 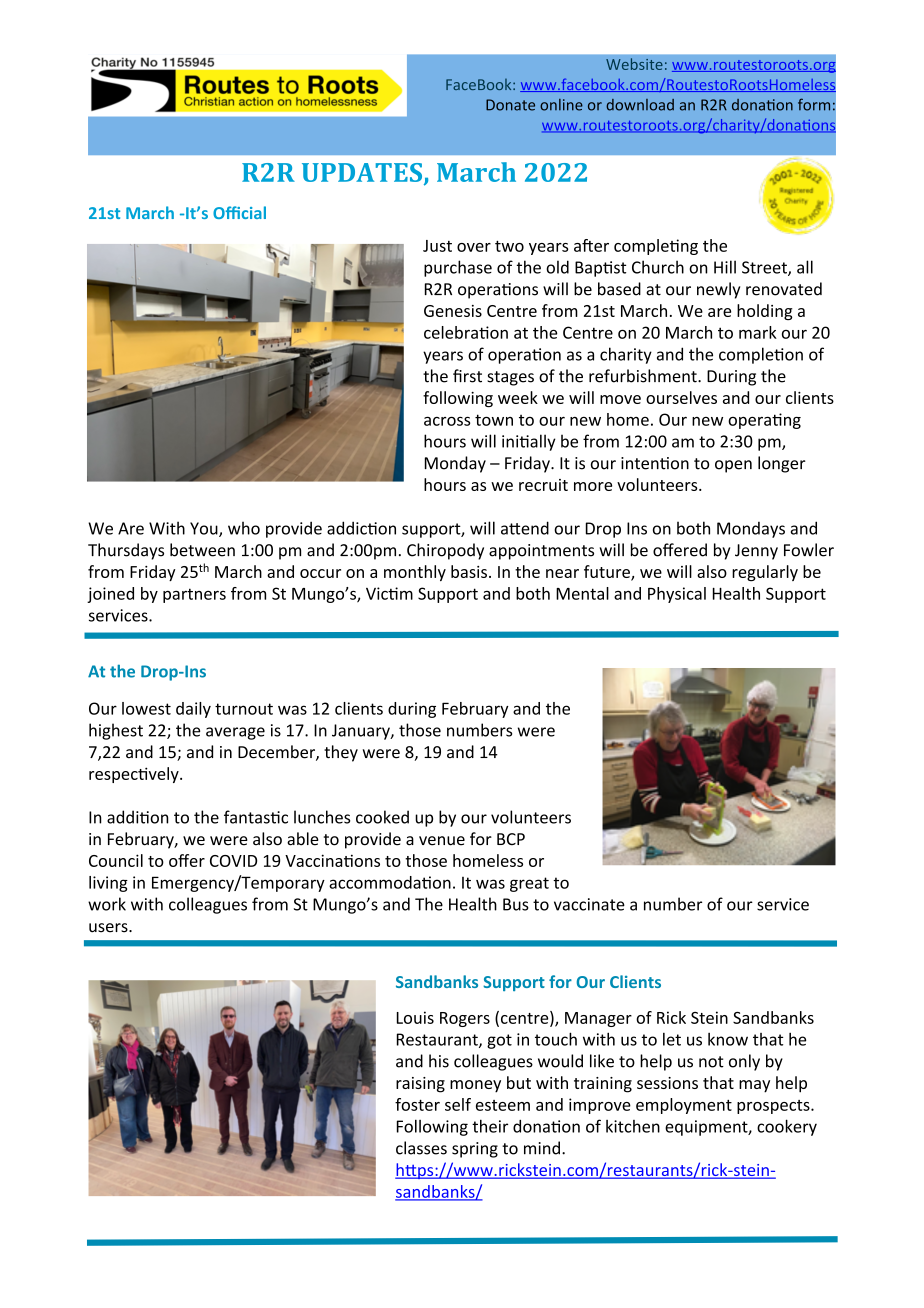 I want to click on self, so click(x=458, y=1104).
